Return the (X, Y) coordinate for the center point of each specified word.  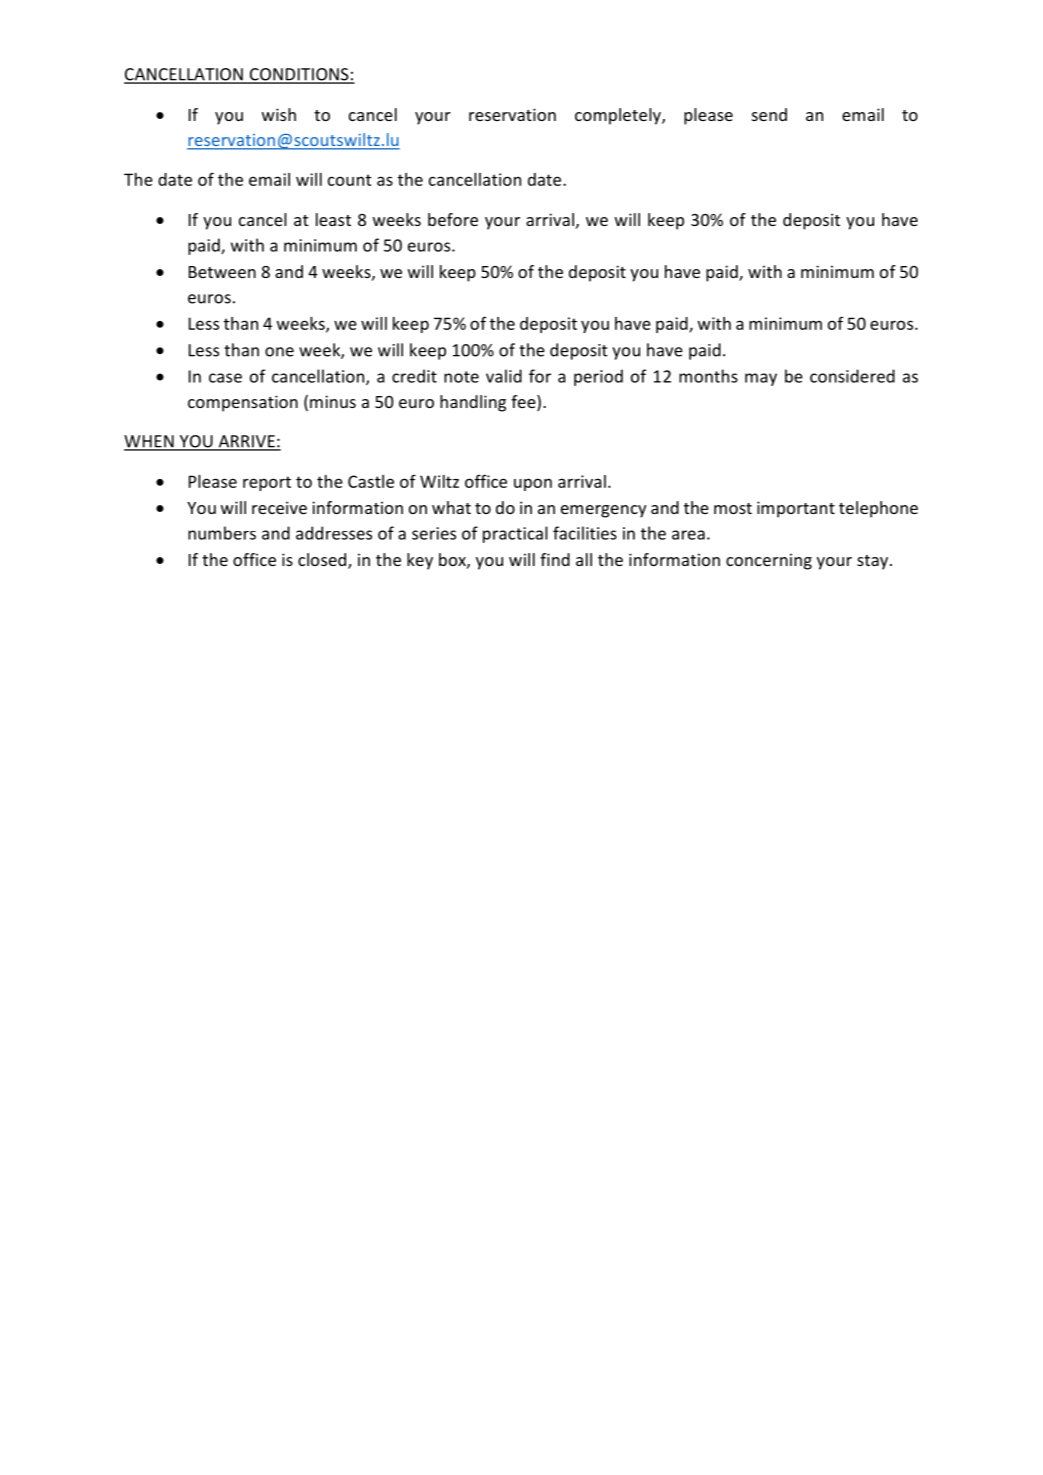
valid (504, 376)
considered (852, 376)
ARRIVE (246, 442)
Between (222, 272)
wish (279, 114)
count (350, 180)
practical (515, 534)
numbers (222, 533)
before (453, 219)
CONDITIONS (299, 75)
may (761, 379)
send (769, 114)
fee (524, 403)
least (333, 219)
